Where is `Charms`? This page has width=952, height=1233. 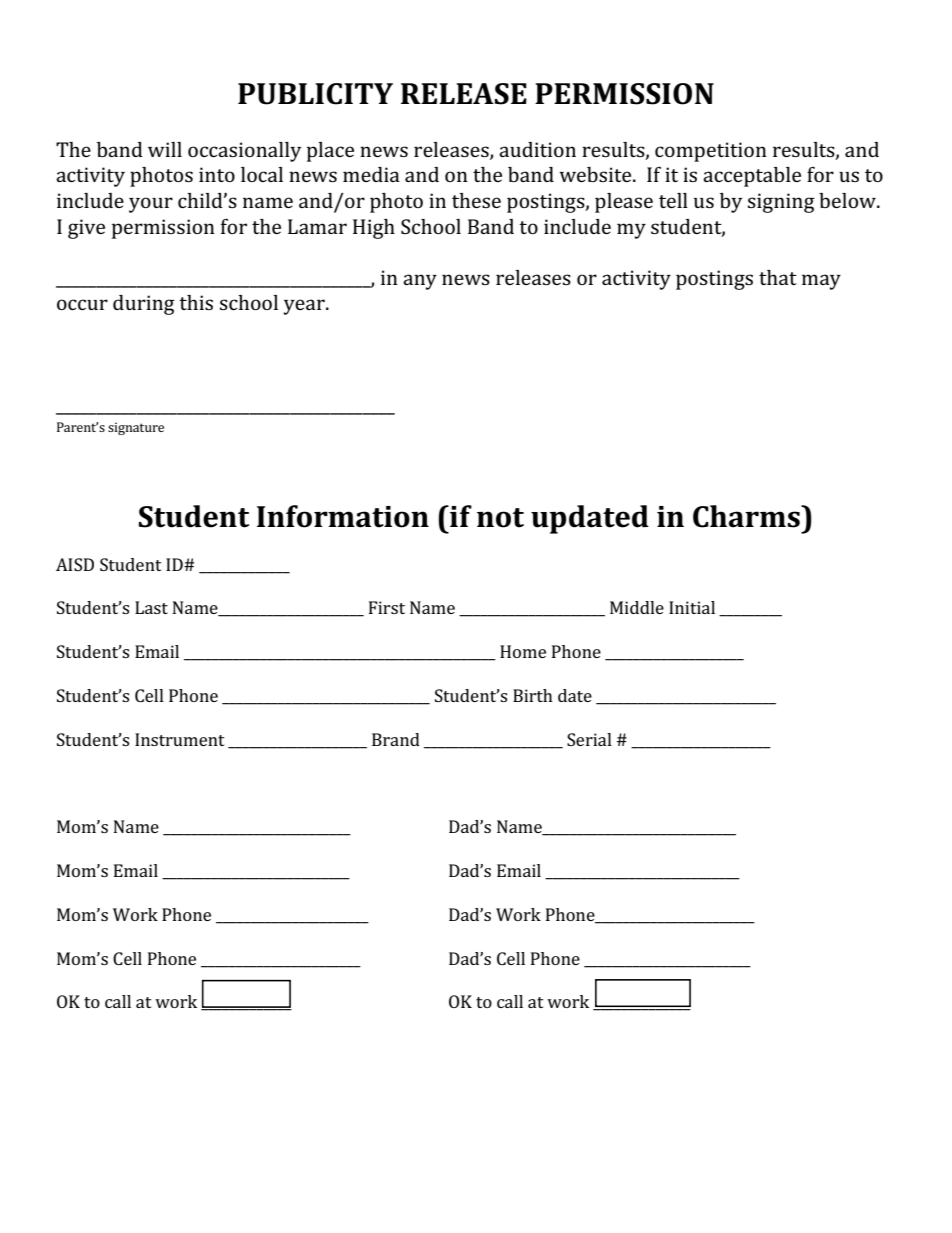 Charms is located at coordinates (747, 516).
